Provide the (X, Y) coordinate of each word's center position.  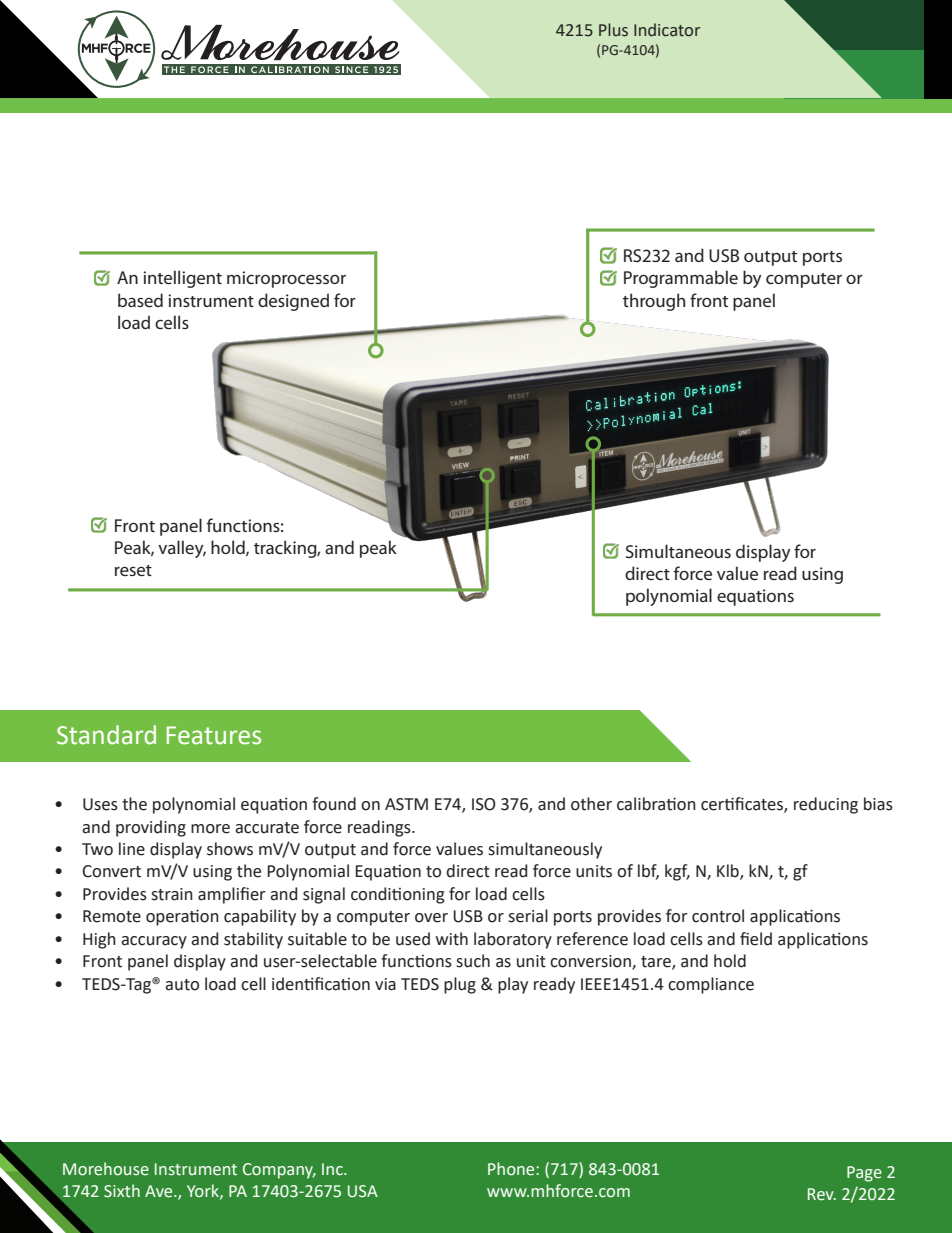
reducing (826, 805)
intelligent (182, 279)
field (756, 939)
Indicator (667, 30)
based (140, 300)
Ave (160, 1191)
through (654, 302)
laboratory (513, 940)
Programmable (681, 279)
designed (293, 302)
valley (182, 549)
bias (878, 804)
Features (214, 735)
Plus (613, 30)
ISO (484, 804)
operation (182, 917)
